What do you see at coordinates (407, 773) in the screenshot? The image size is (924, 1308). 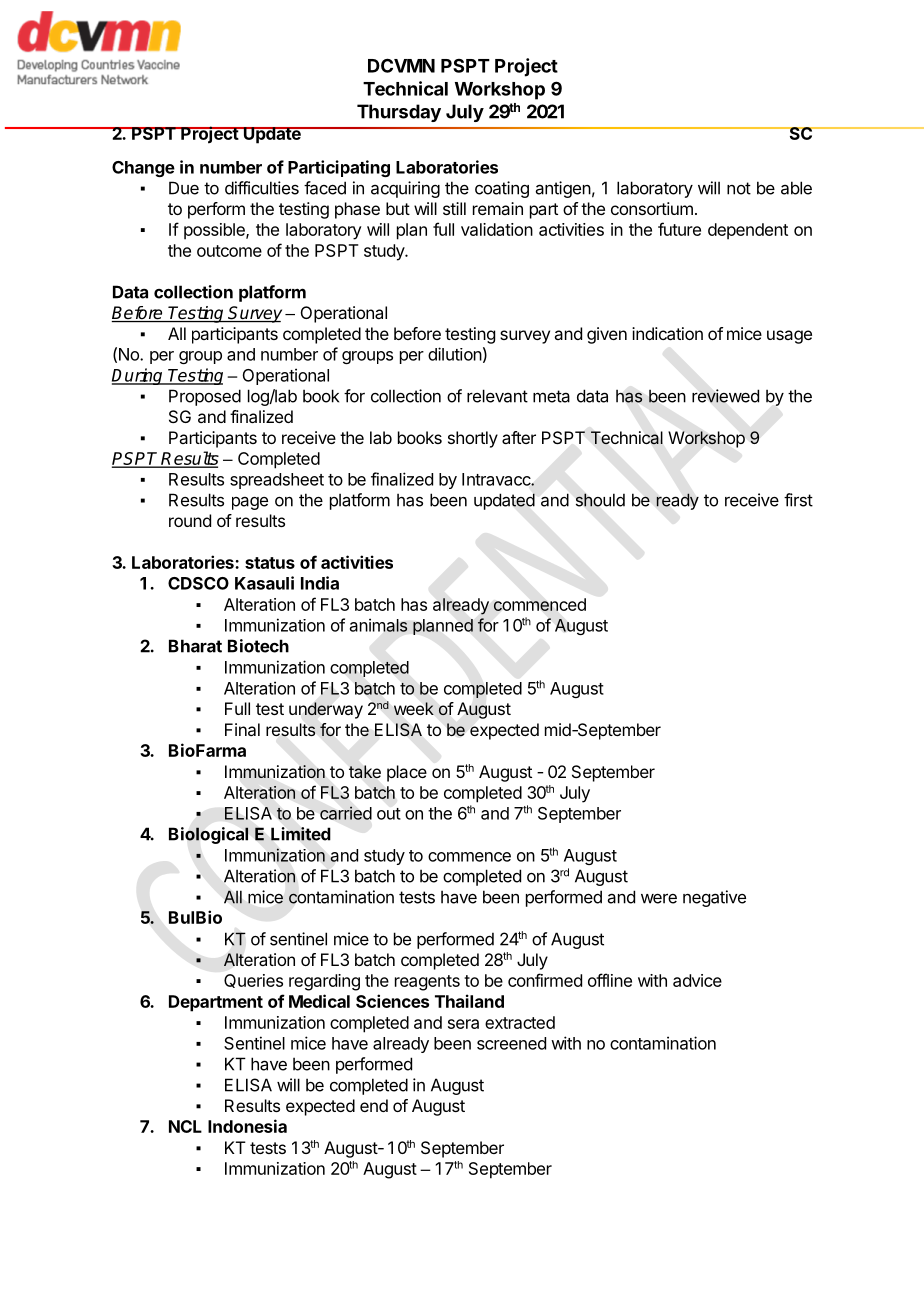 I see `place` at bounding box center [407, 773].
